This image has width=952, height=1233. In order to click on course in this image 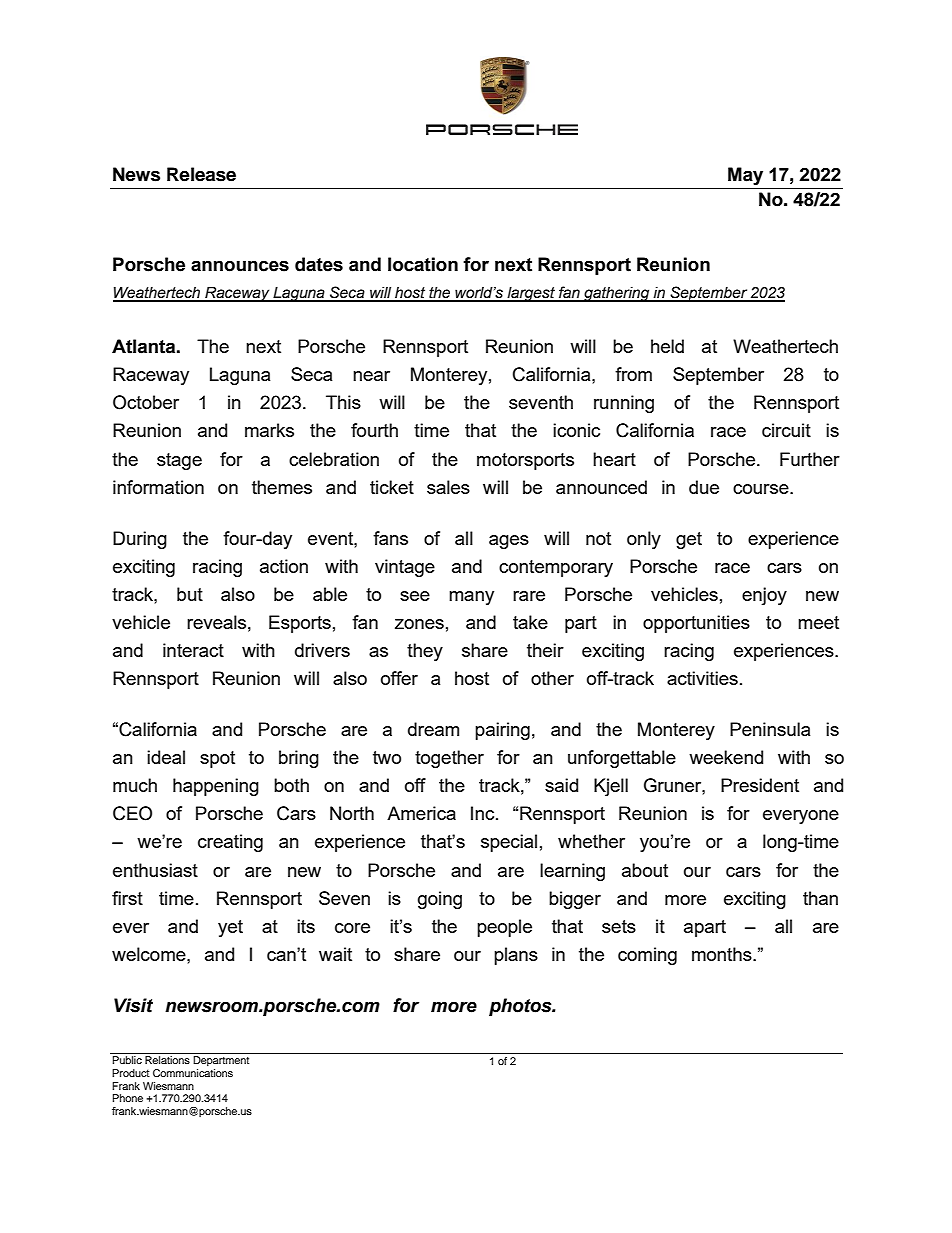, I will do `click(762, 489)`.
